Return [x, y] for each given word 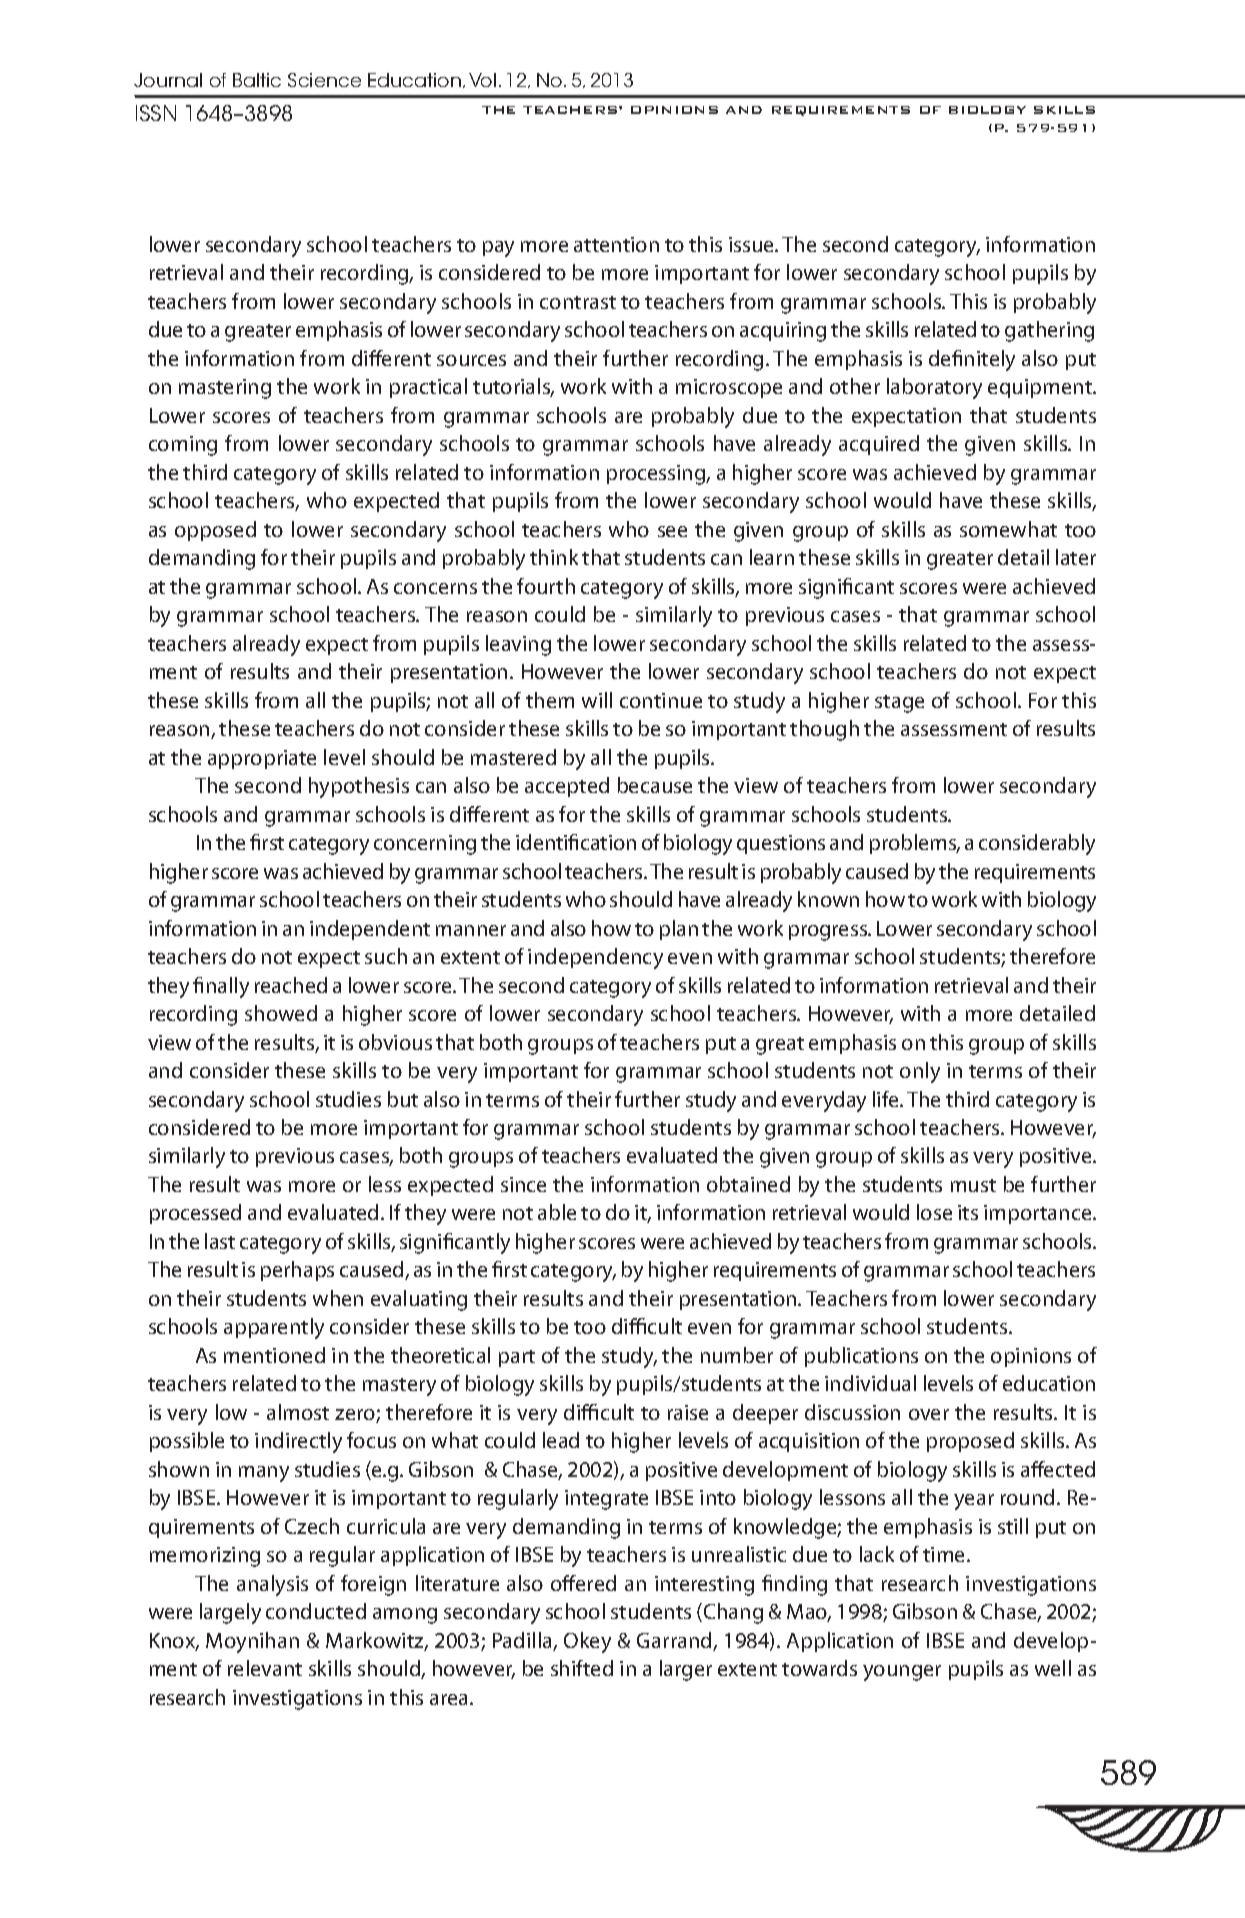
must [973, 1185]
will [597, 700]
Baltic [257, 80]
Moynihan [252, 1642]
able [557, 1212]
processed [195, 1214]
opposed [215, 531]
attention [616, 244]
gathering [1049, 331]
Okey [587, 1642]
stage [899, 704]
